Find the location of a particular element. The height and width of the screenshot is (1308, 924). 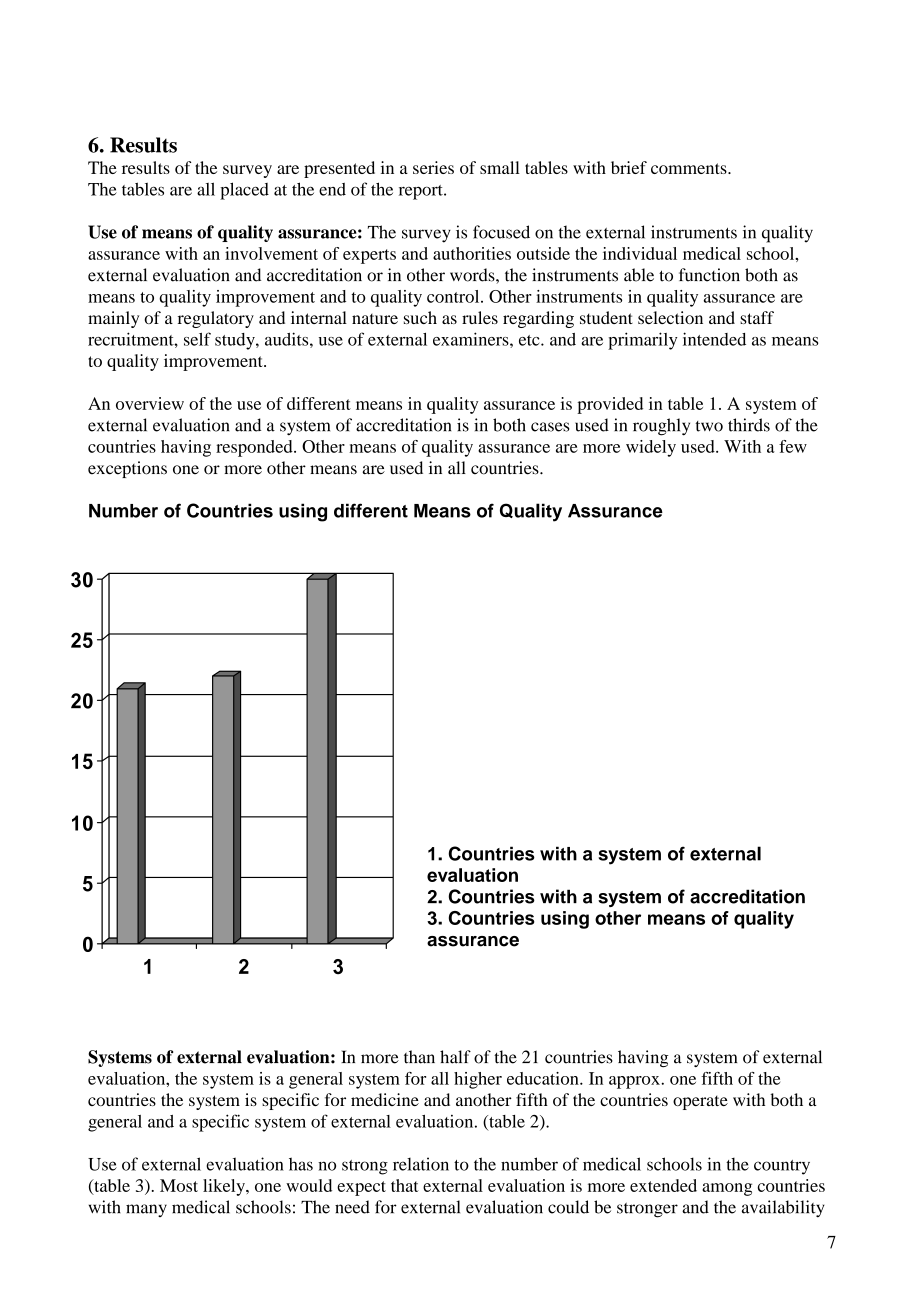

report is located at coordinates (422, 192).
